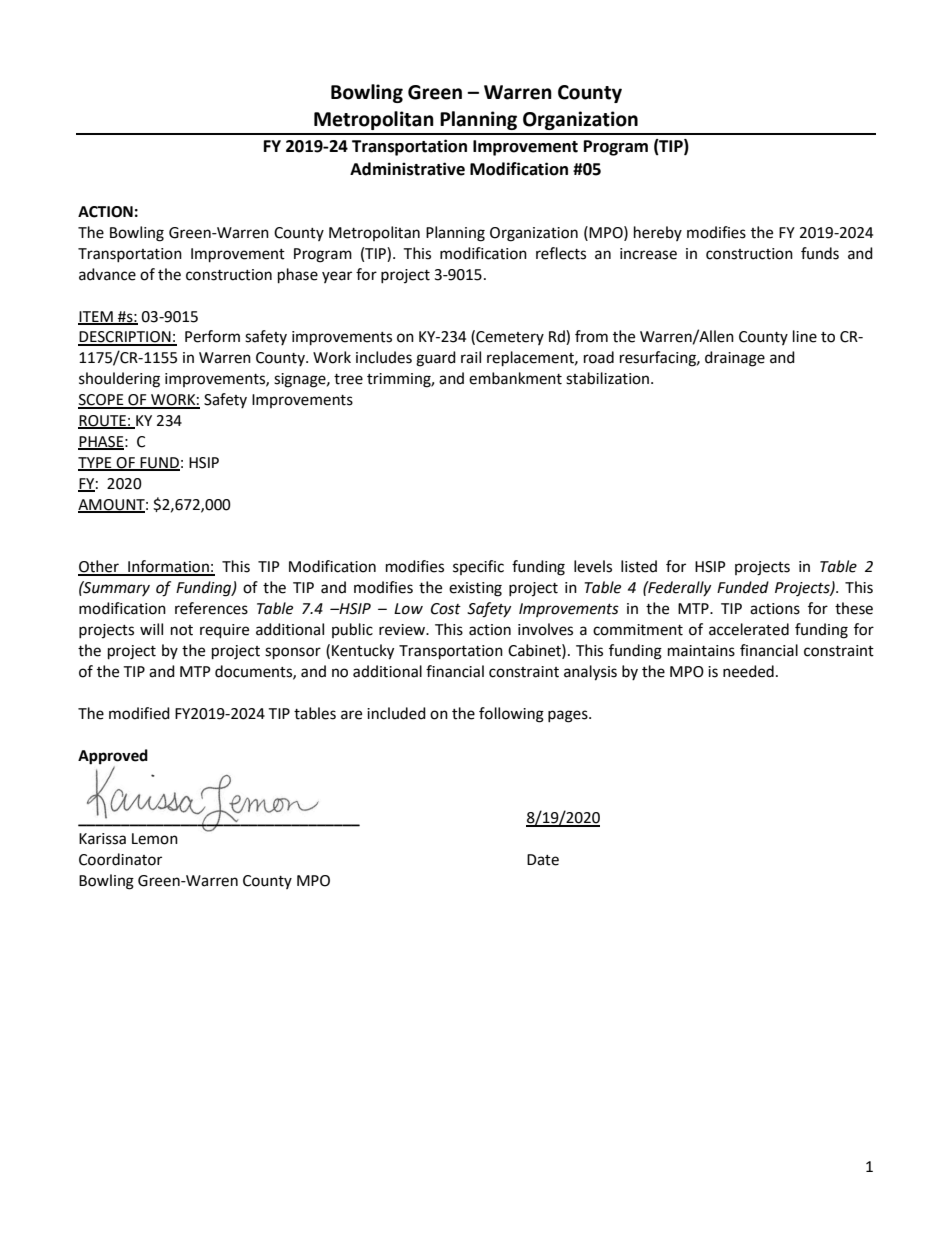 Image resolution: width=952 pixels, height=1233 pixels. Describe the element at coordinates (107, 274) in the screenshot. I see `advance` at that location.
